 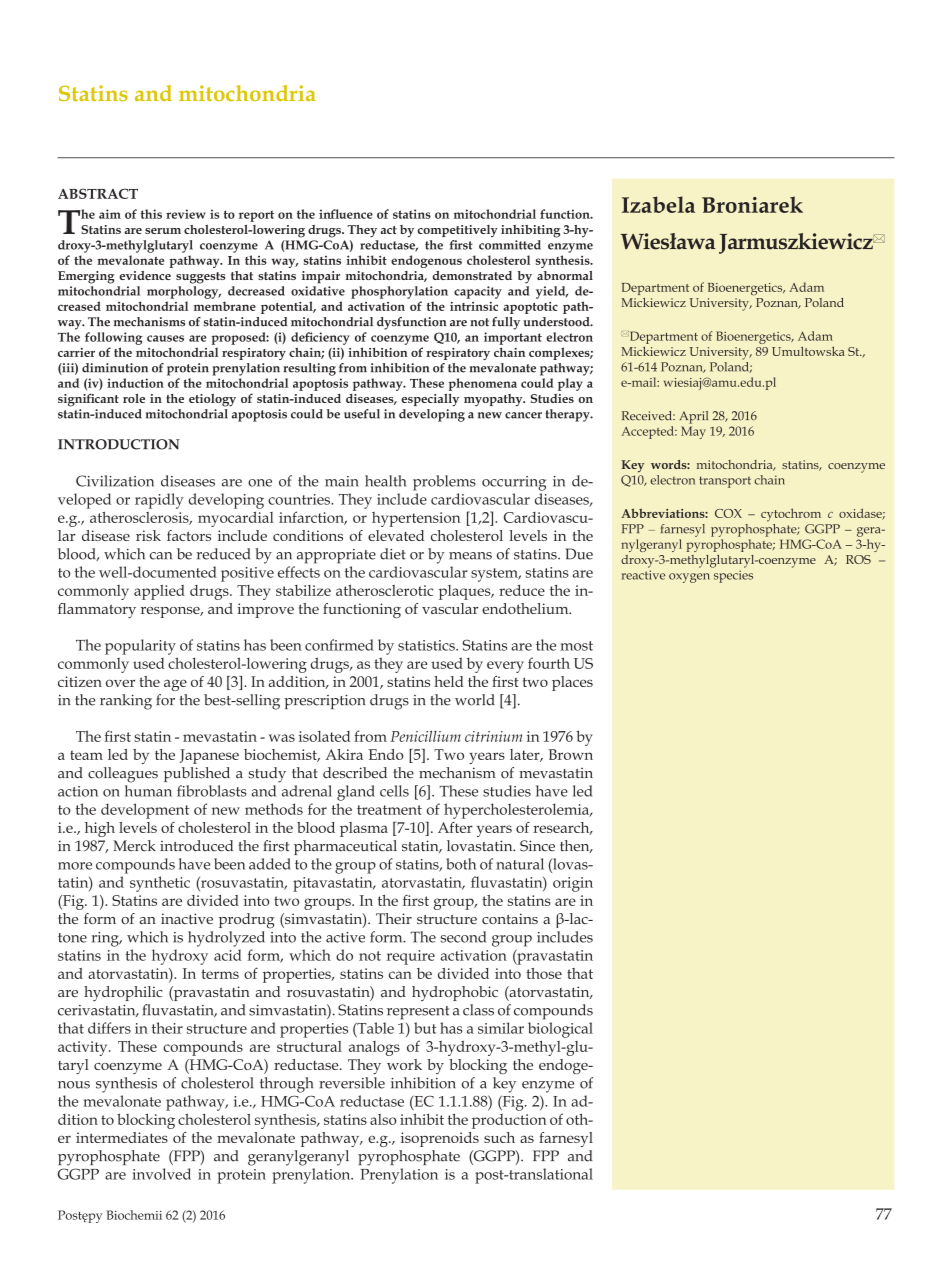 I want to click on origin, so click(x=573, y=884).
